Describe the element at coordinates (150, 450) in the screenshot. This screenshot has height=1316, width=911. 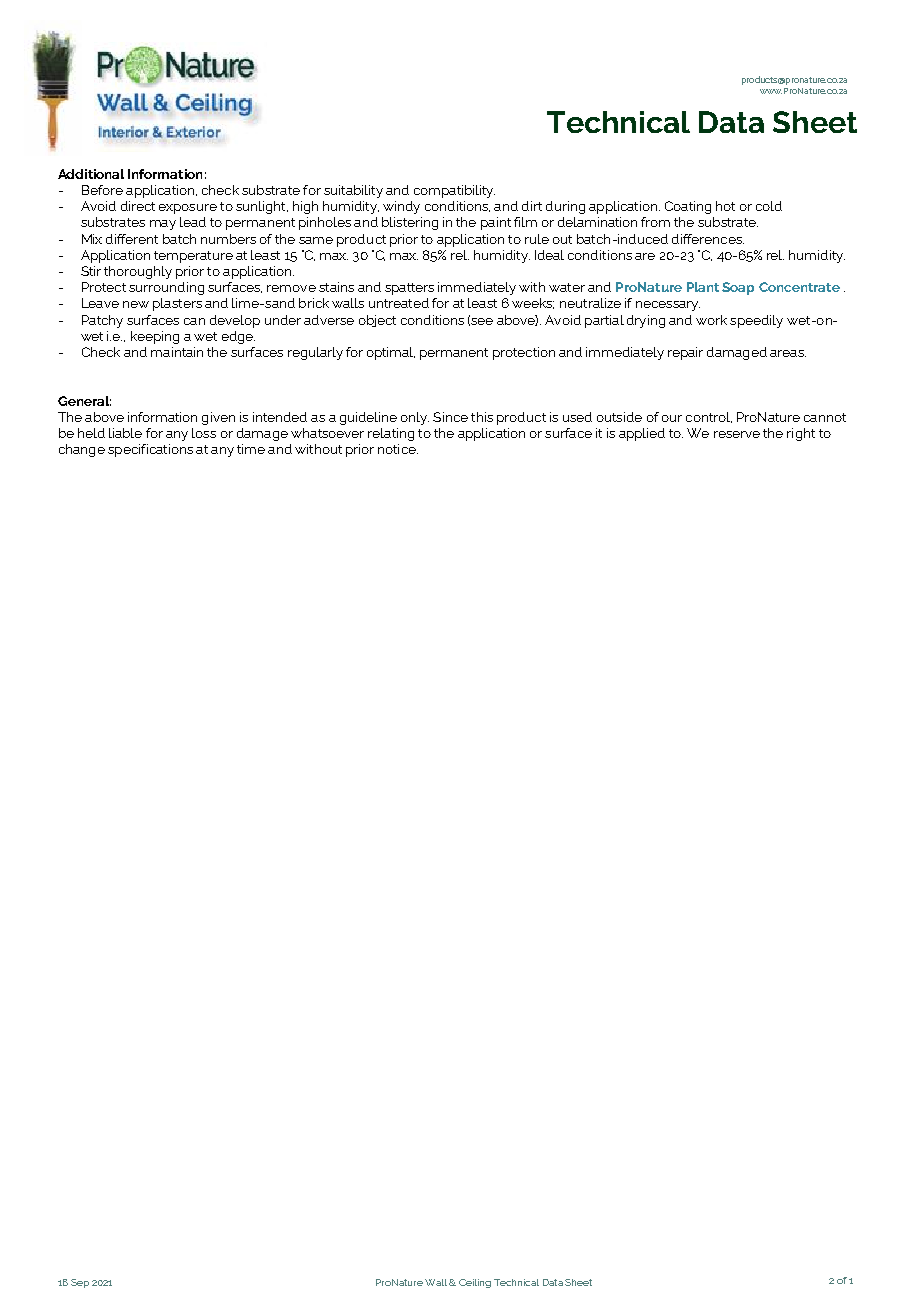
I see `specifications` at that location.
